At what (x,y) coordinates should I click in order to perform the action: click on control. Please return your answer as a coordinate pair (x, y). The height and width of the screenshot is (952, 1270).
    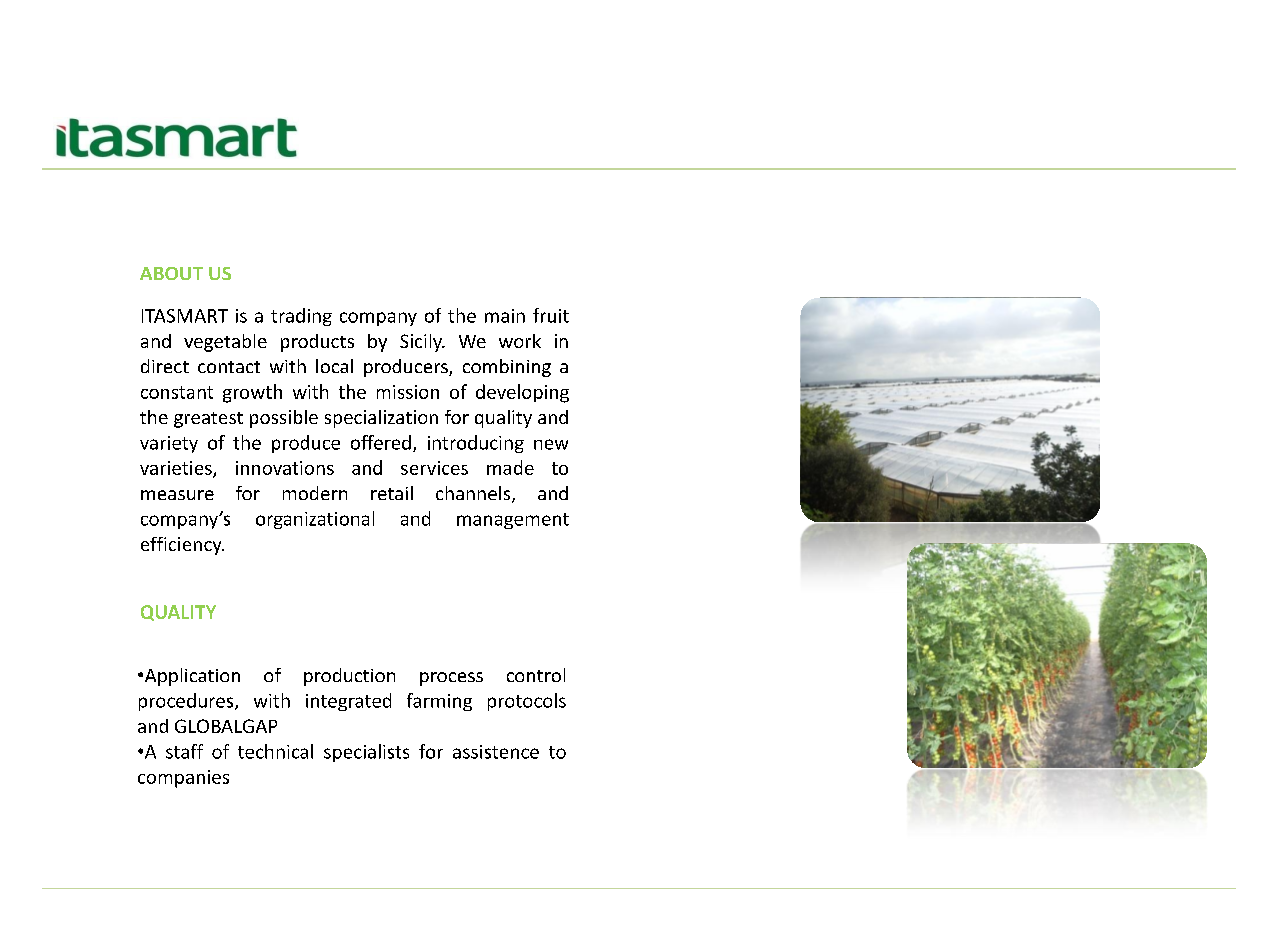
    Looking at the image, I should click on (536, 675).
